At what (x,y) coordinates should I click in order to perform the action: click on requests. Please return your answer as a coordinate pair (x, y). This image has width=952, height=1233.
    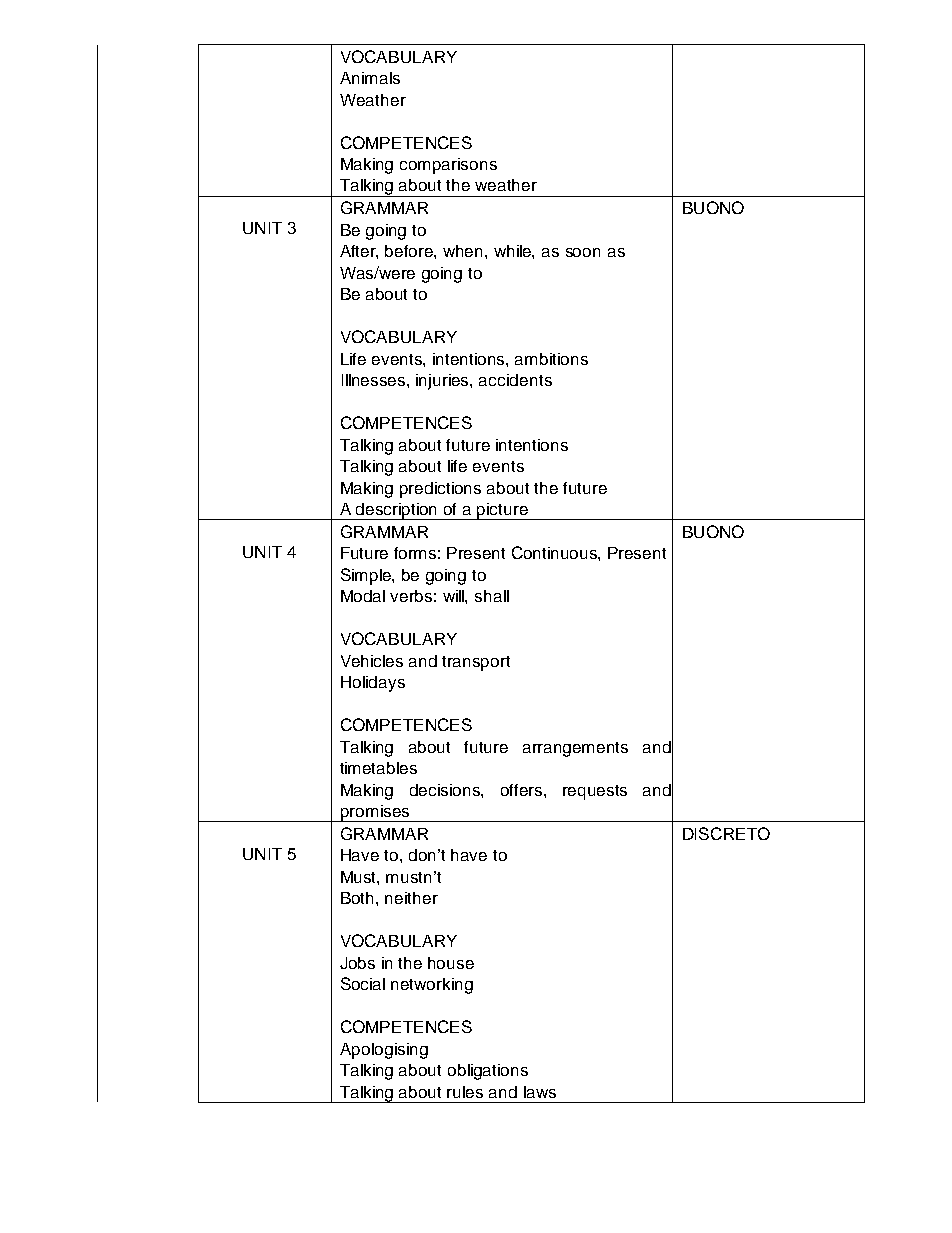
    Looking at the image, I should click on (595, 792).
